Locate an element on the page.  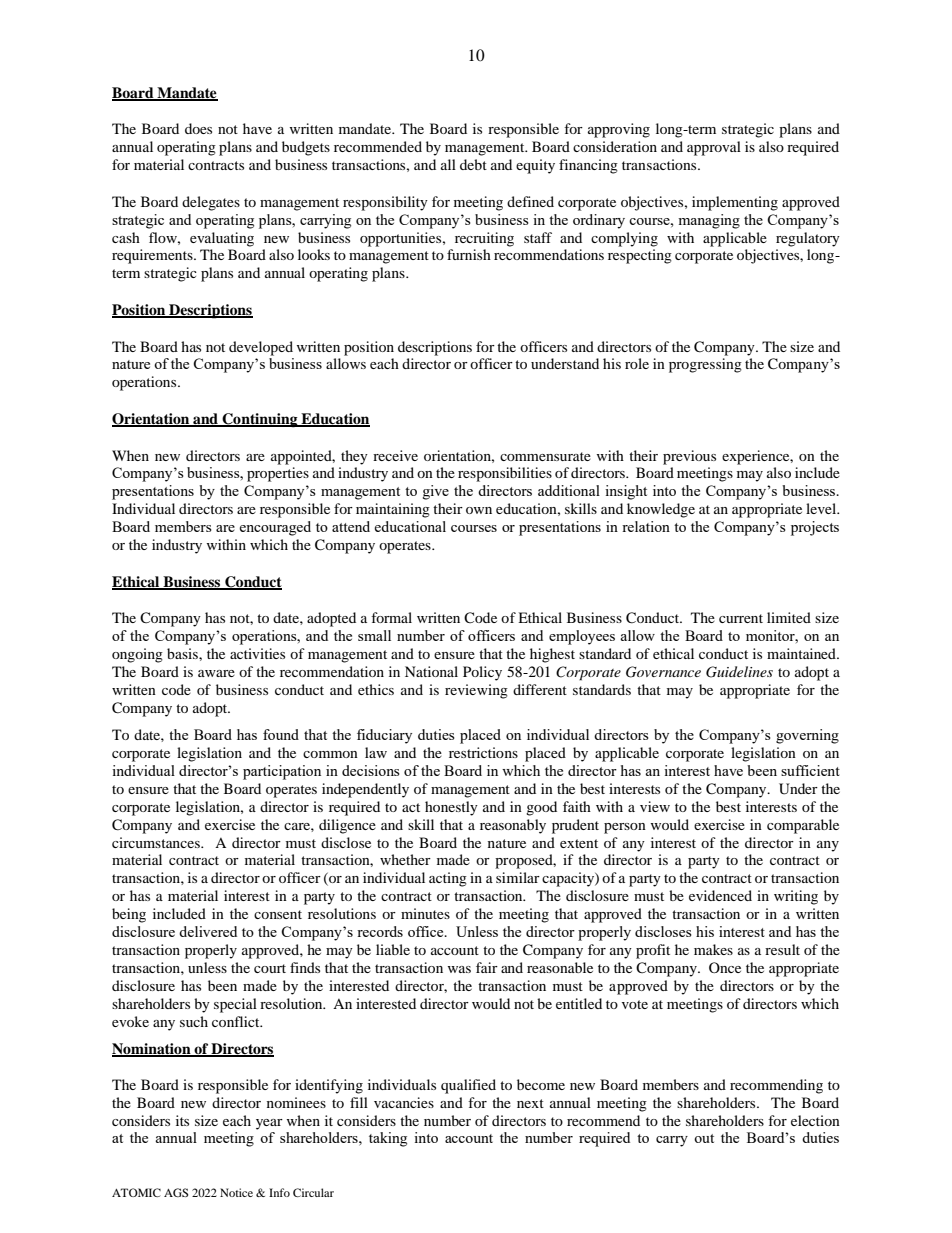
acting is located at coordinates (448, 879).
